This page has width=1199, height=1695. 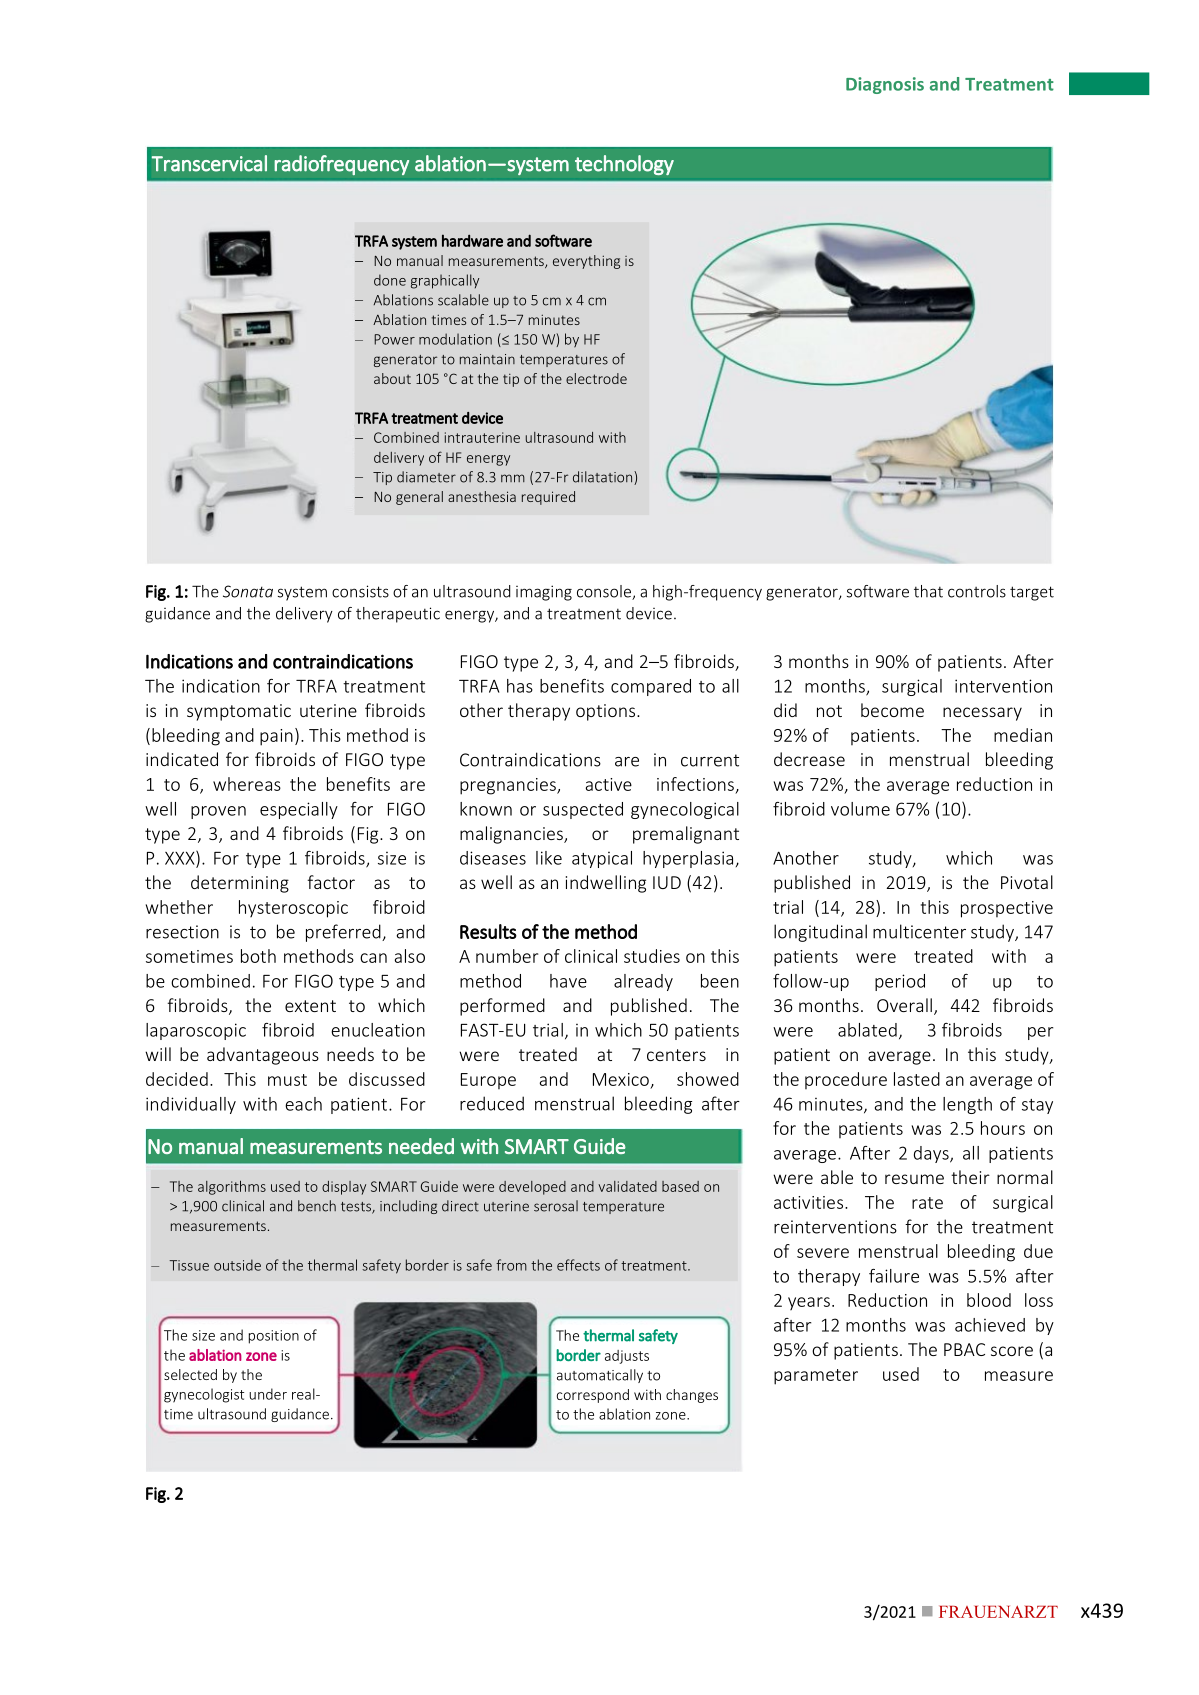 I want to click on position, so click(x=274, y=1337).
